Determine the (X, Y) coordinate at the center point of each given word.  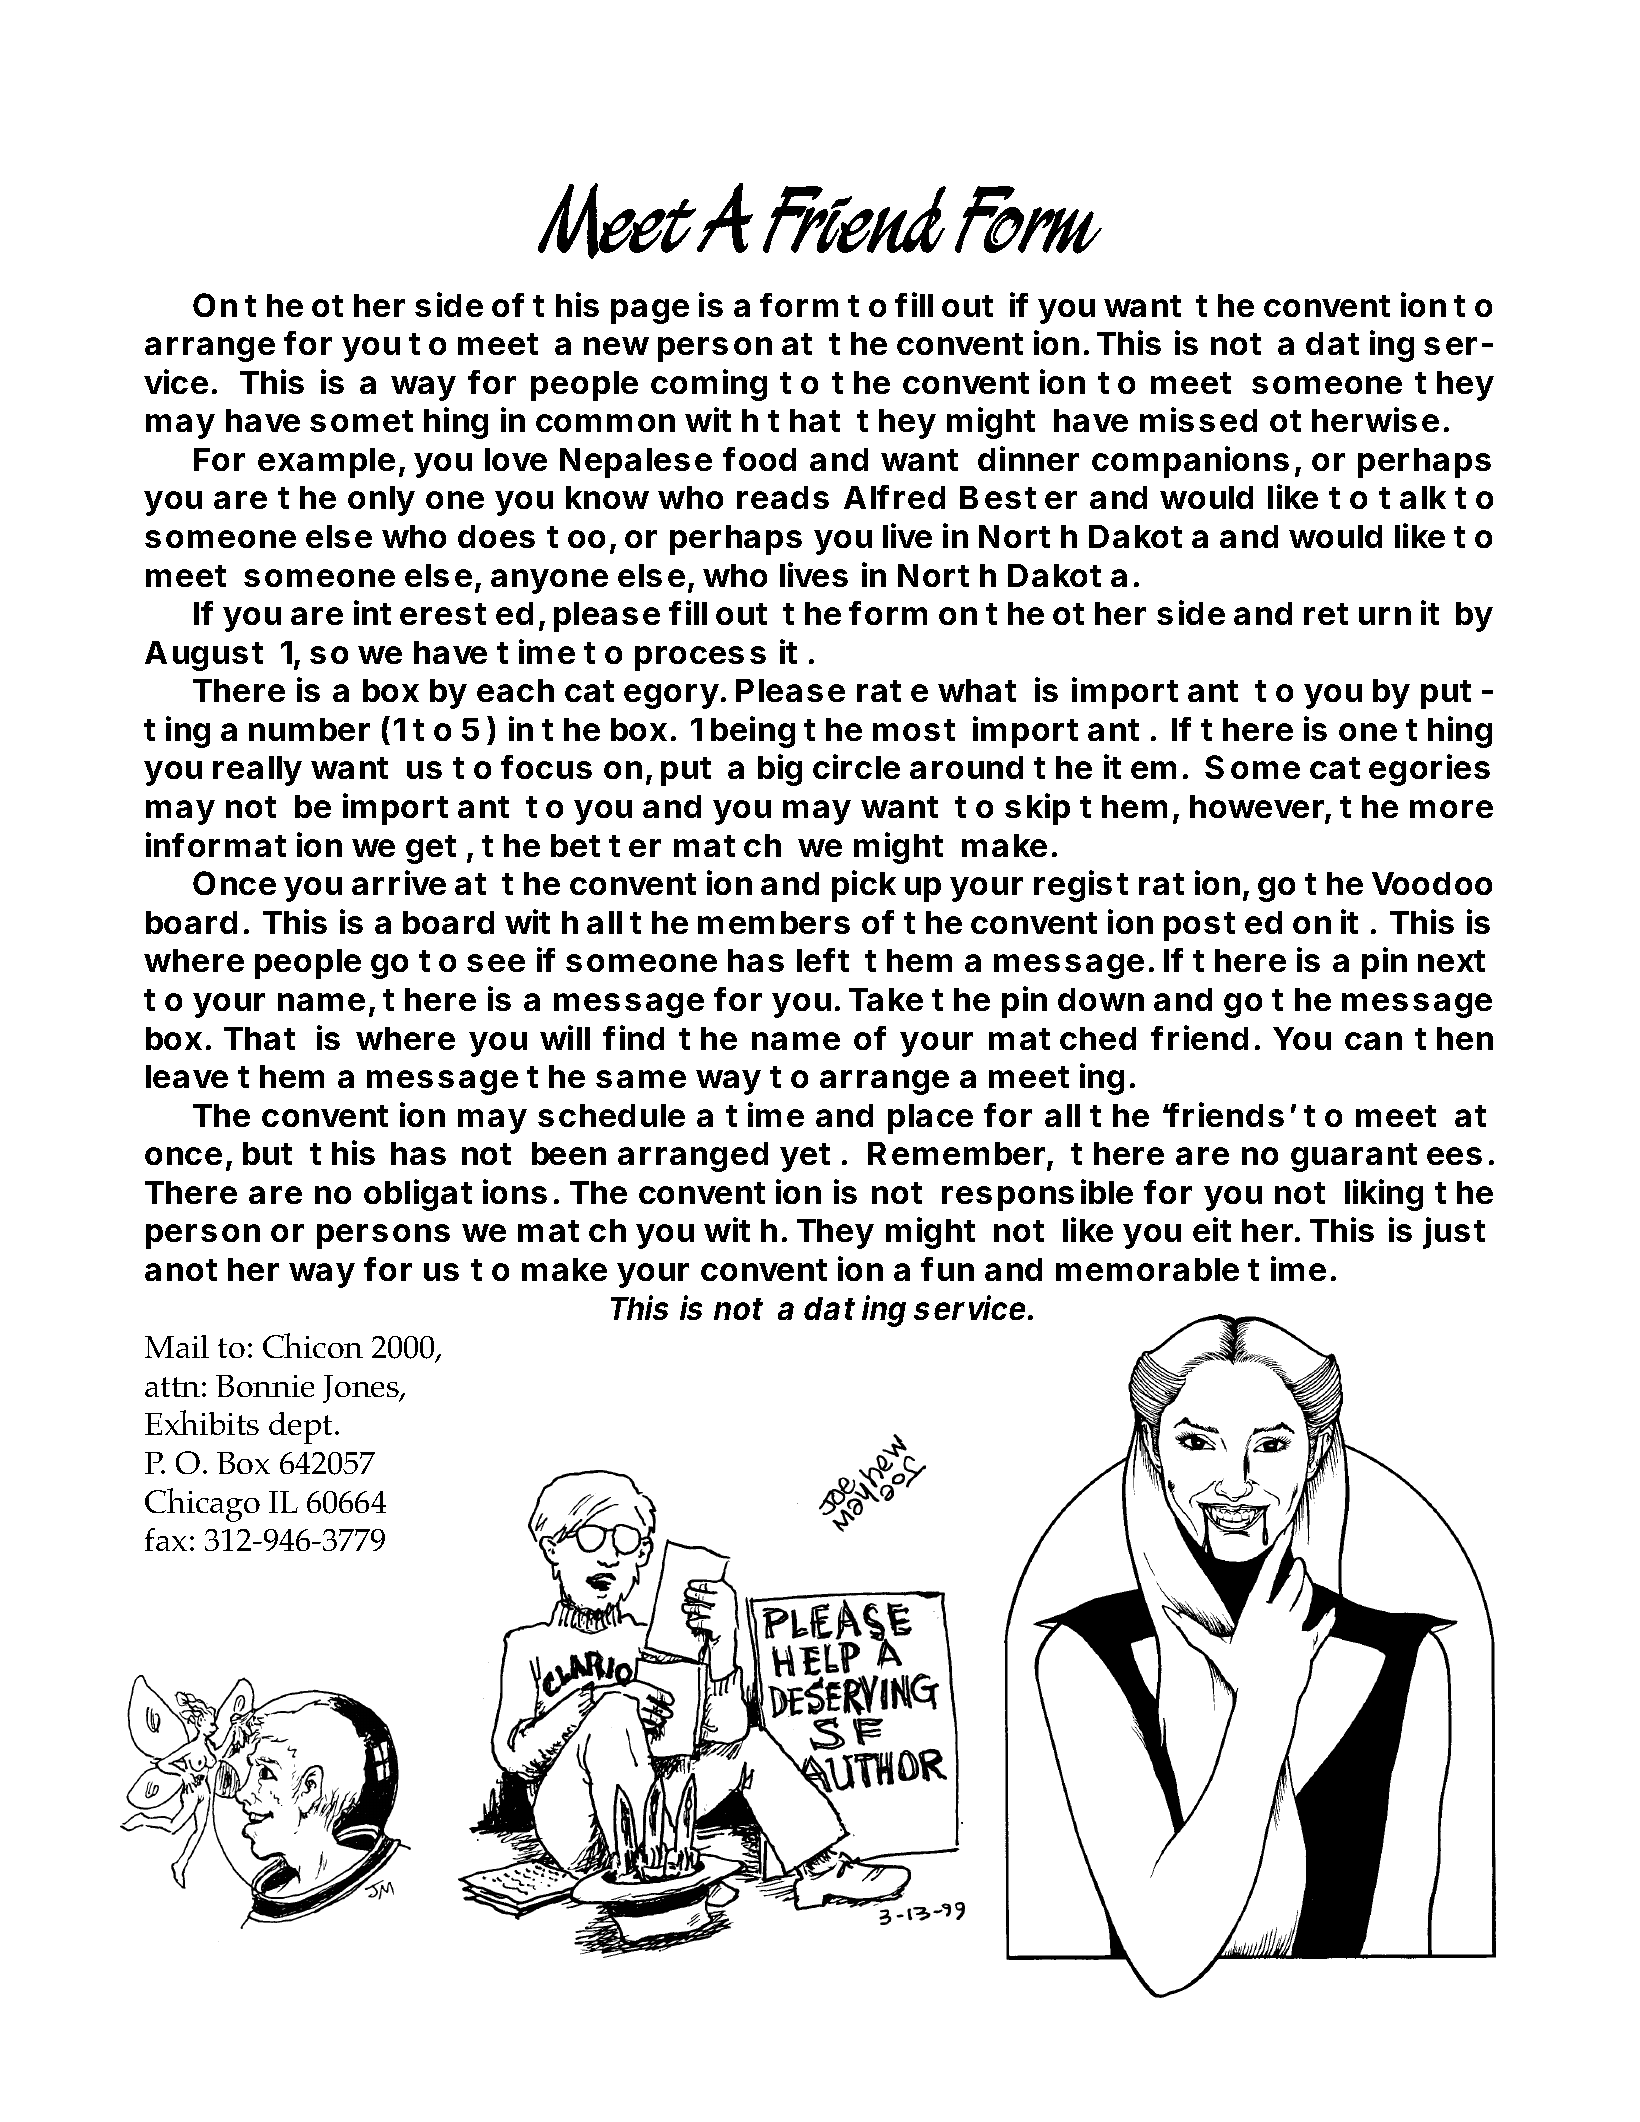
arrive (399, 882)
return (1357, 614)
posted (1223, 926)
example (326, 463)
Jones (362, 1389)
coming (709, 385)
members (774, 922)
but (267, 1153)
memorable (1147, 1269)
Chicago (202, 1505)
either (1244, 1229)
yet (805, 1157)
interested (443, 612)
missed (1198, 419)
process (700, 658)
